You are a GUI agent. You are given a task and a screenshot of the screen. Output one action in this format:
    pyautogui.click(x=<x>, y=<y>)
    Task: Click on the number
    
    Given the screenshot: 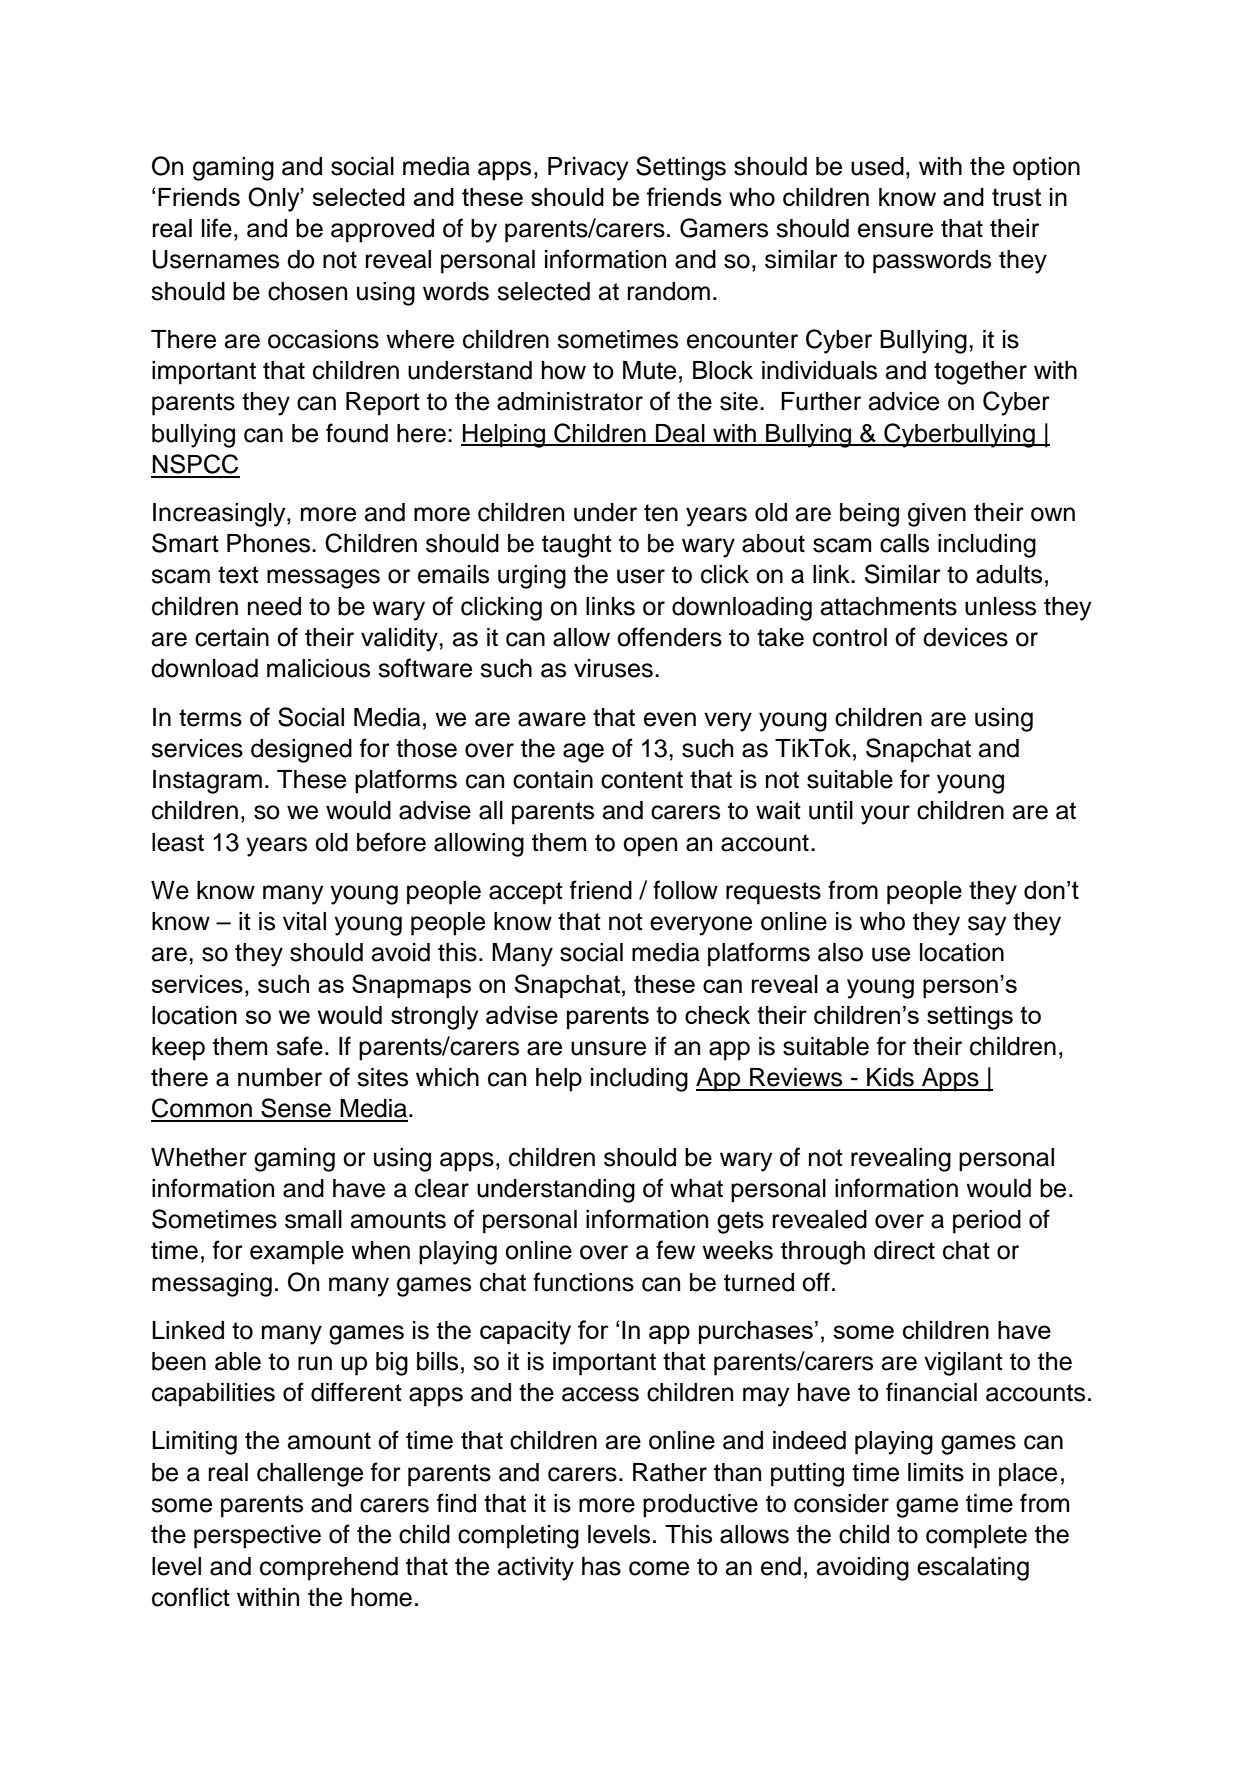 What is the action you would take?
    pyautogui.click(x=280, y=1077)
